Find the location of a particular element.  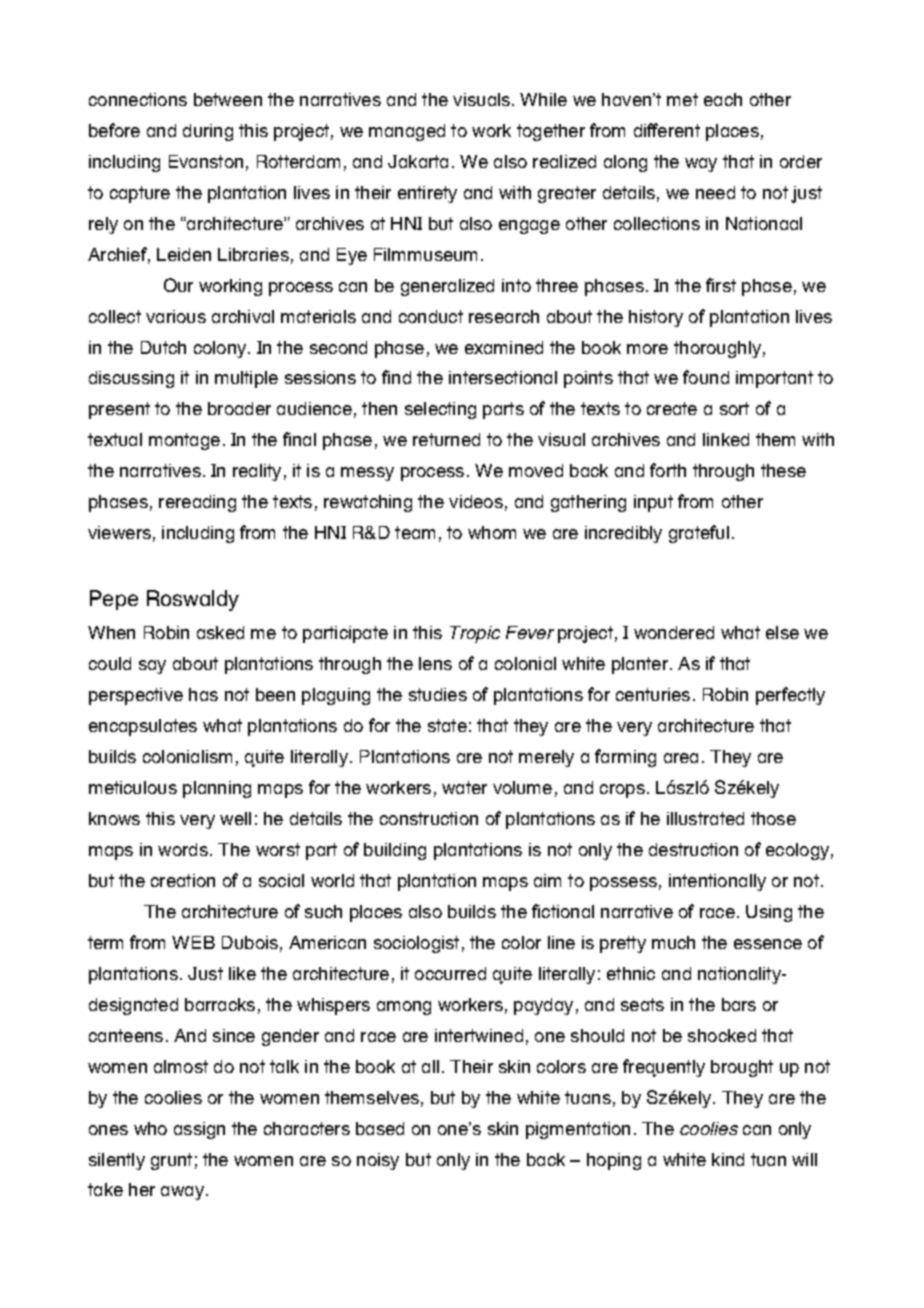

asked is located at coordinates (220, 632).
